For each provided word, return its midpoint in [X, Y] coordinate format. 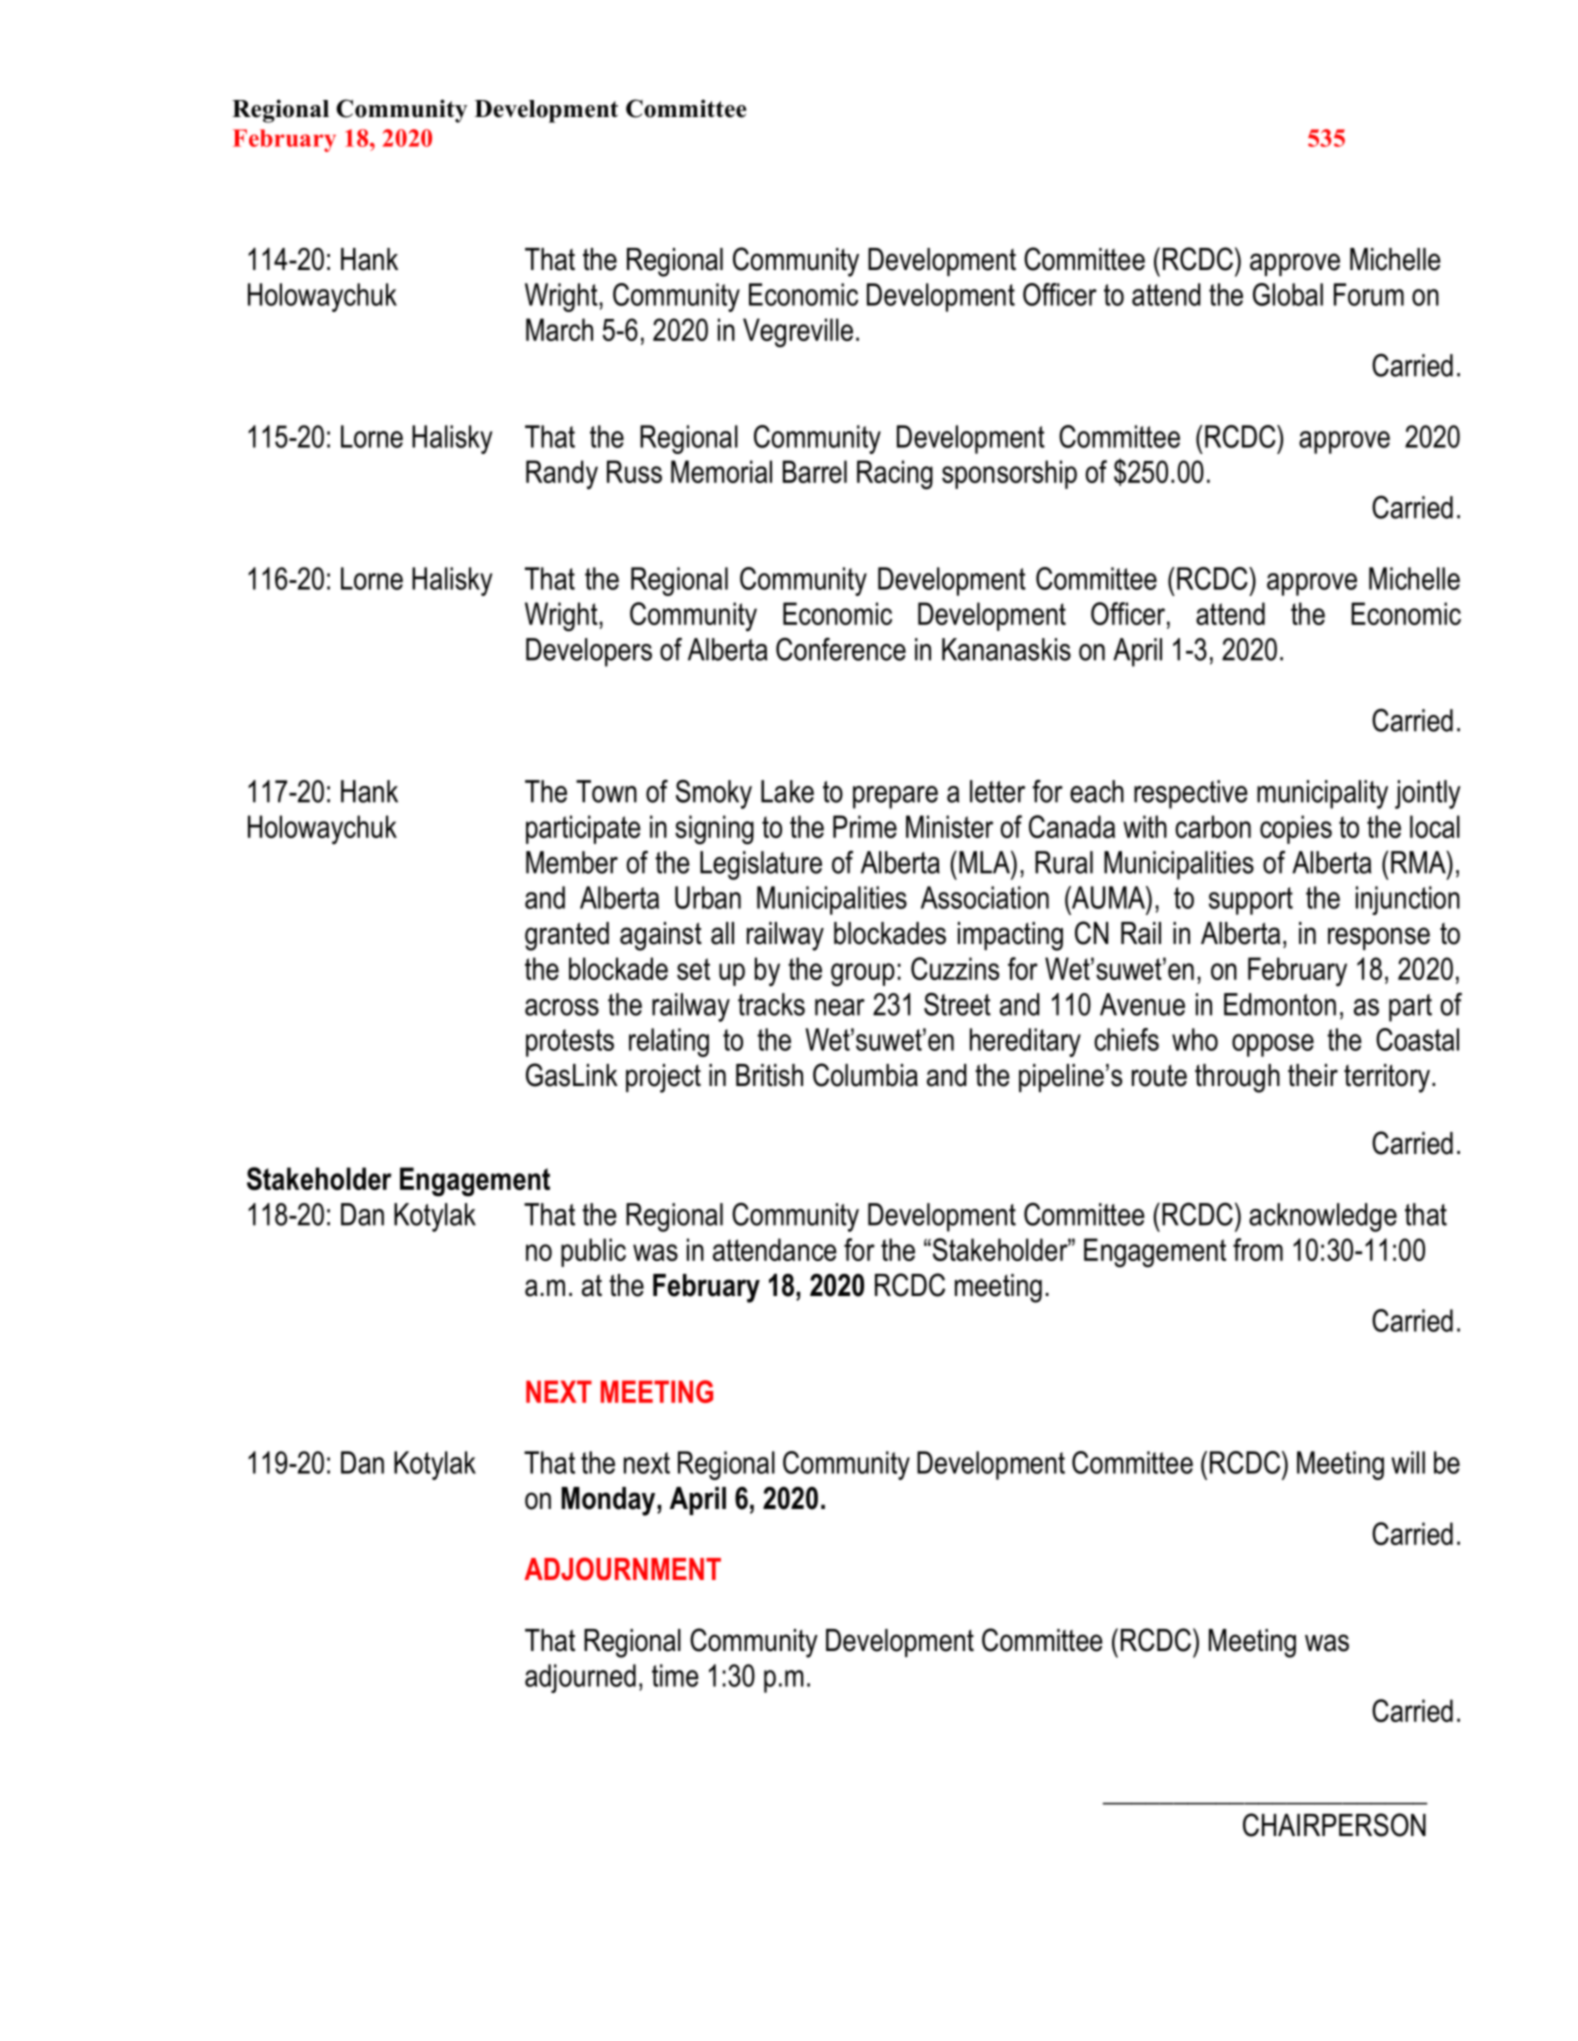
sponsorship [1009, 474]
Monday [609, 1501]
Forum [1369, 294]
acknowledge [1323, 1217]
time [675, 1675]
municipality [1322, 794]
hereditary [1025, 1042]
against [661, 936]
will [1408, 1462]
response [1379, 938]
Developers [589, 652]
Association [985, 897]
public [593, 1252]
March [559, 329]
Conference [841, 649]
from [1258, 1249]
